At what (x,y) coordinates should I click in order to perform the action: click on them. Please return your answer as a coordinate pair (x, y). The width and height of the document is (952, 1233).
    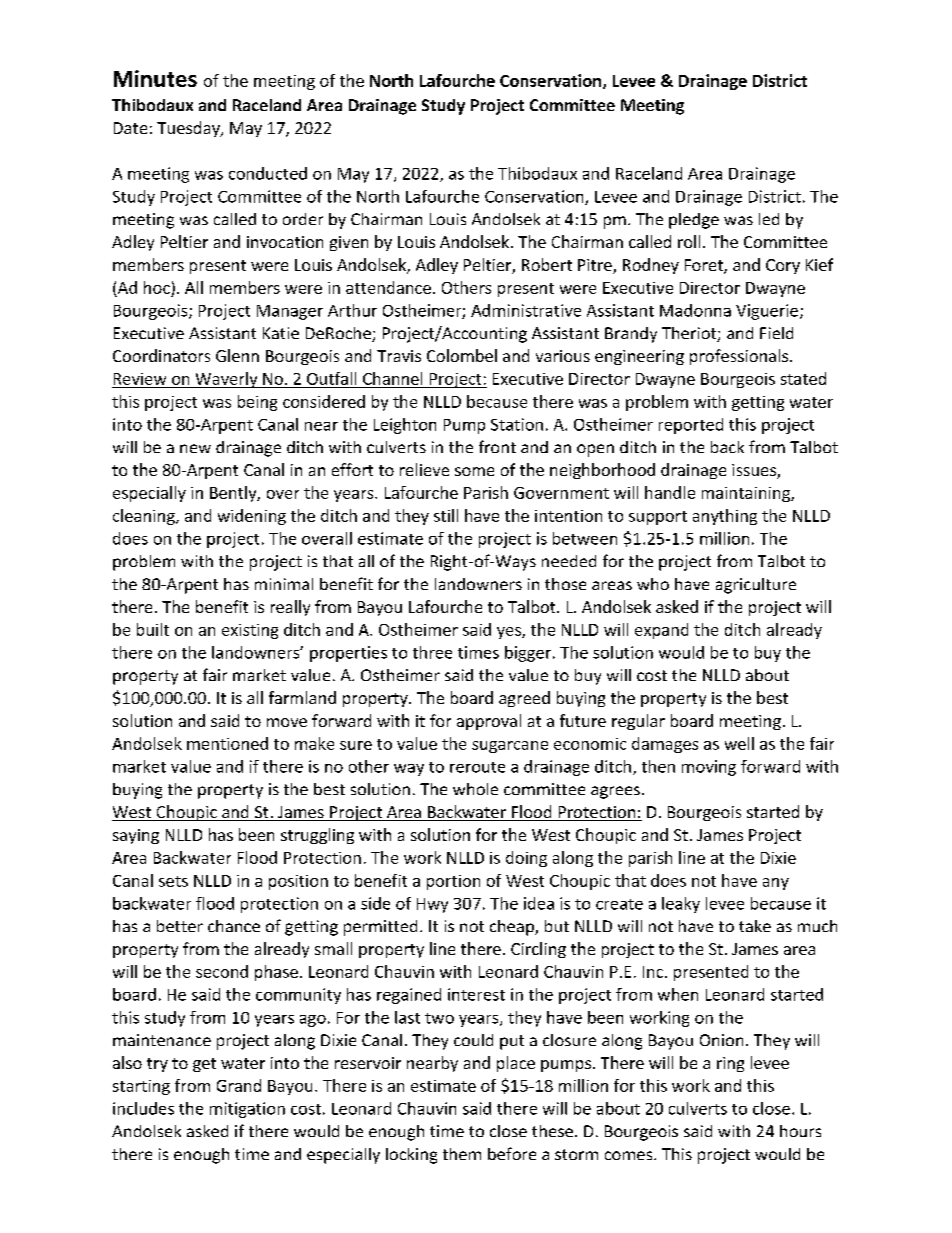
    Looking at the image, I should click on (462, 1154).
